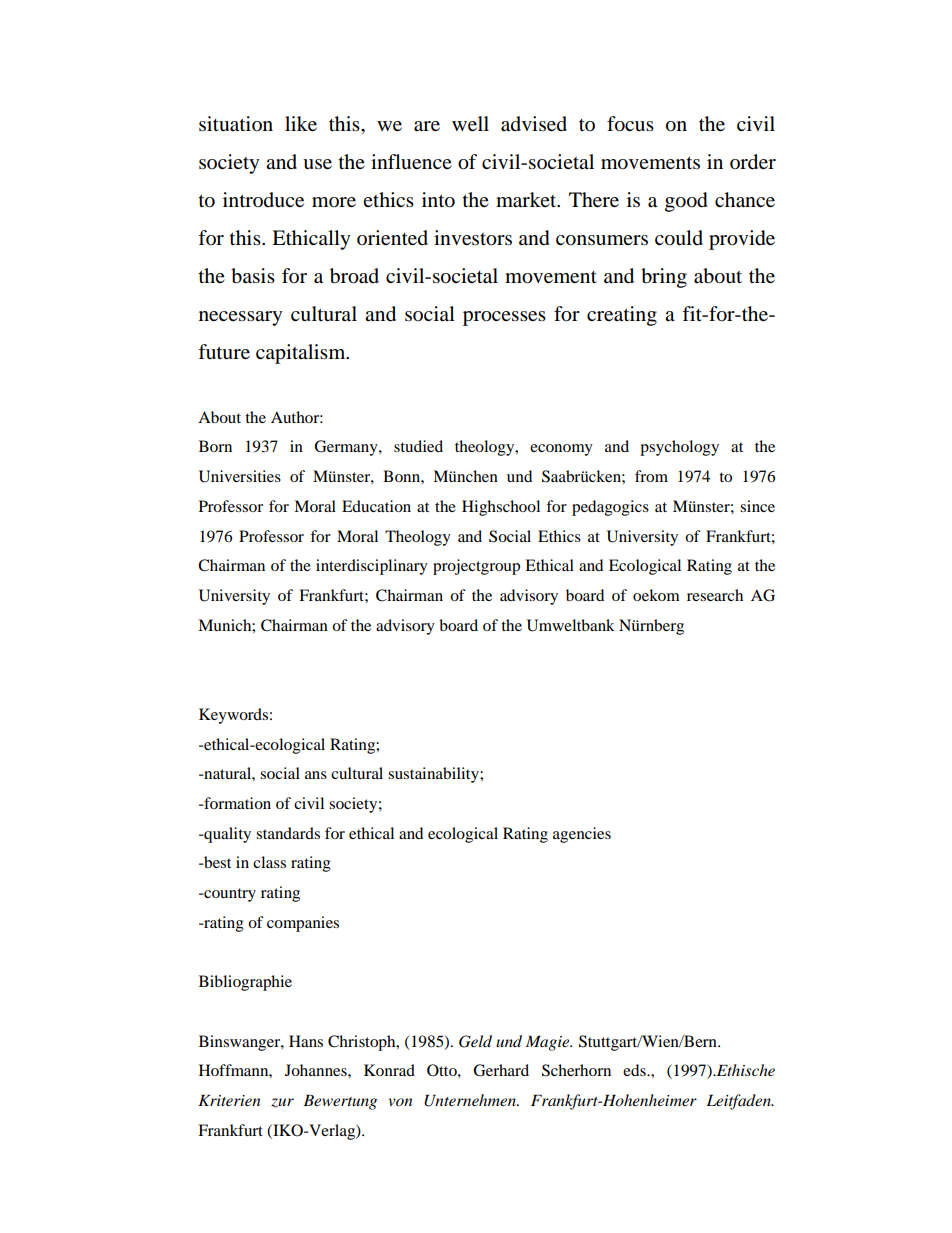 The width and height of the screenshot is (952, 1233). Describe the element at coordinates (434, 775) in the screenshot. I see `sustainability` at that location.
